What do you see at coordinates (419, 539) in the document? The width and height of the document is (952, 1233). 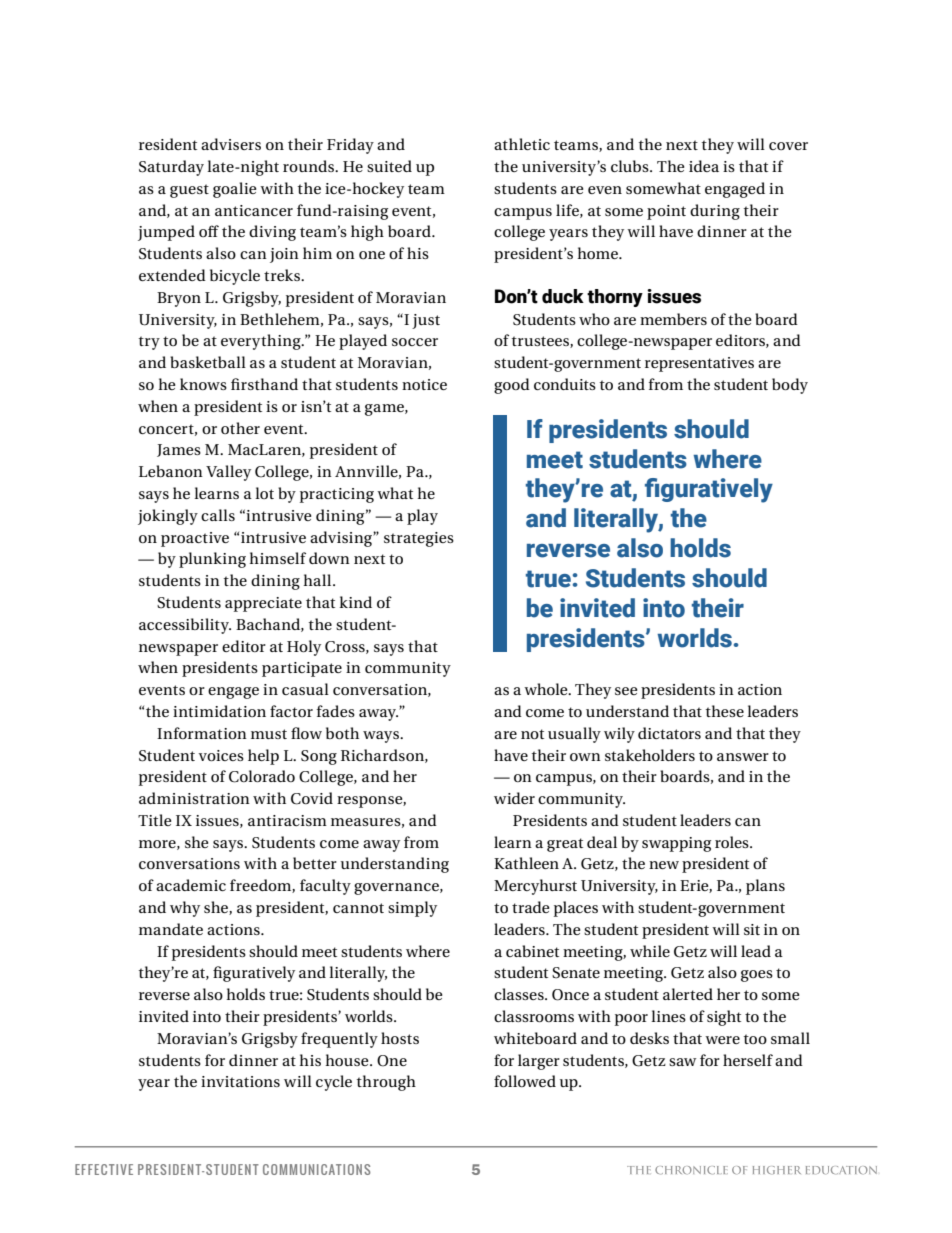 I see `strategies` at bounding box center [419, 539].
